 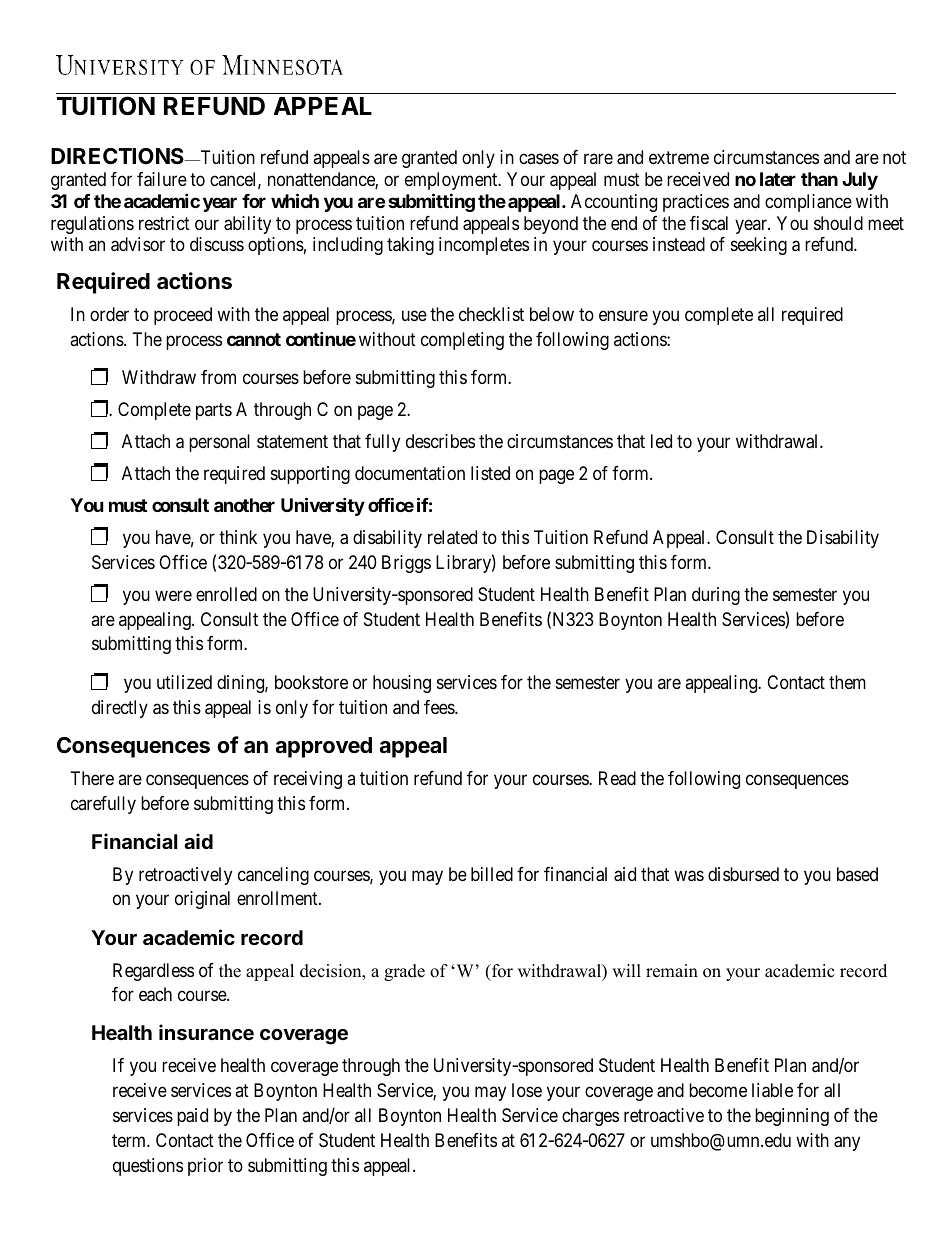 What do you see at coordinates (847, 682) in the document?
I see `them` at bounding box center [847, 682].
